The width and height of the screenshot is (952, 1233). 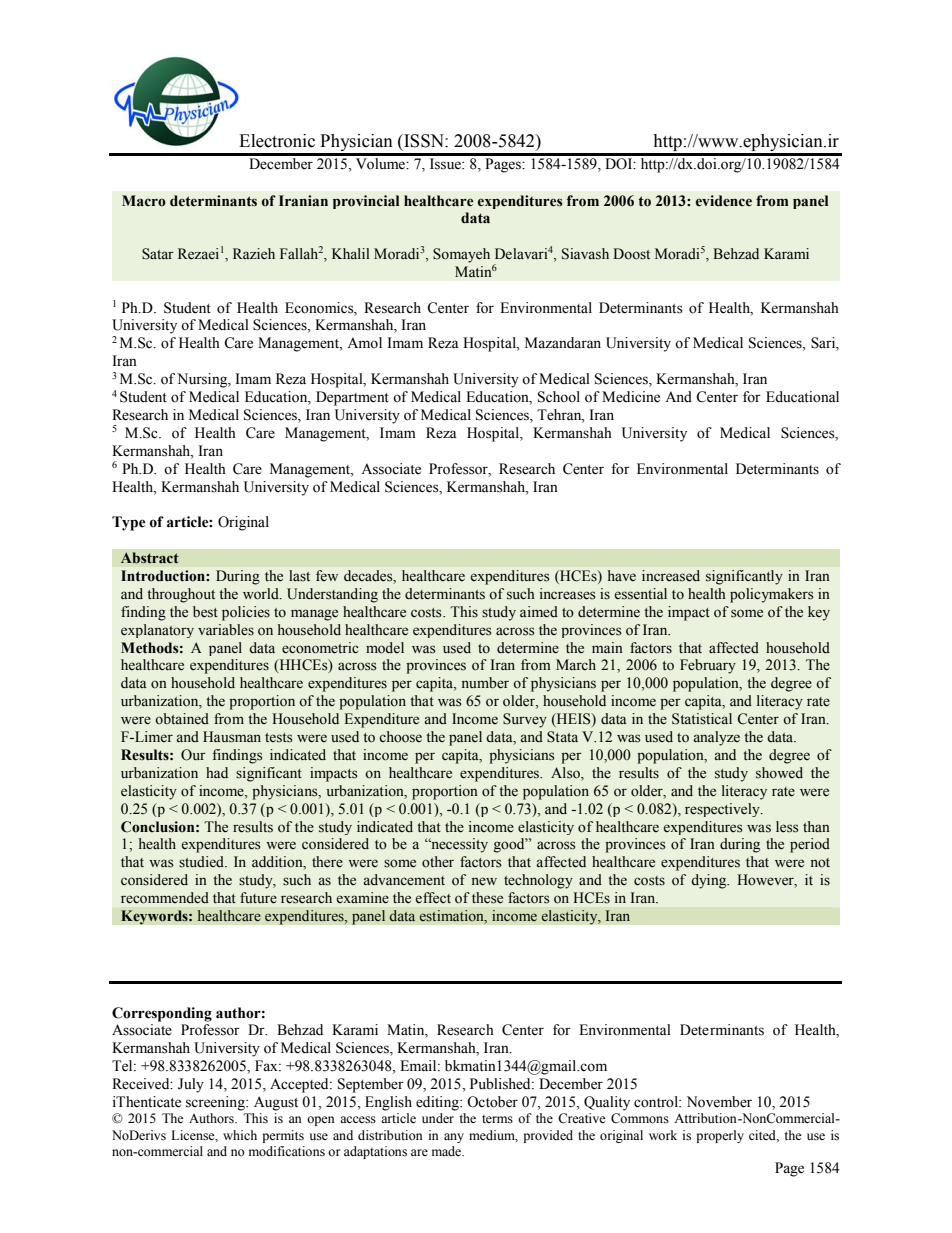 I want to click on evidence, so click(x=724, y=201).
